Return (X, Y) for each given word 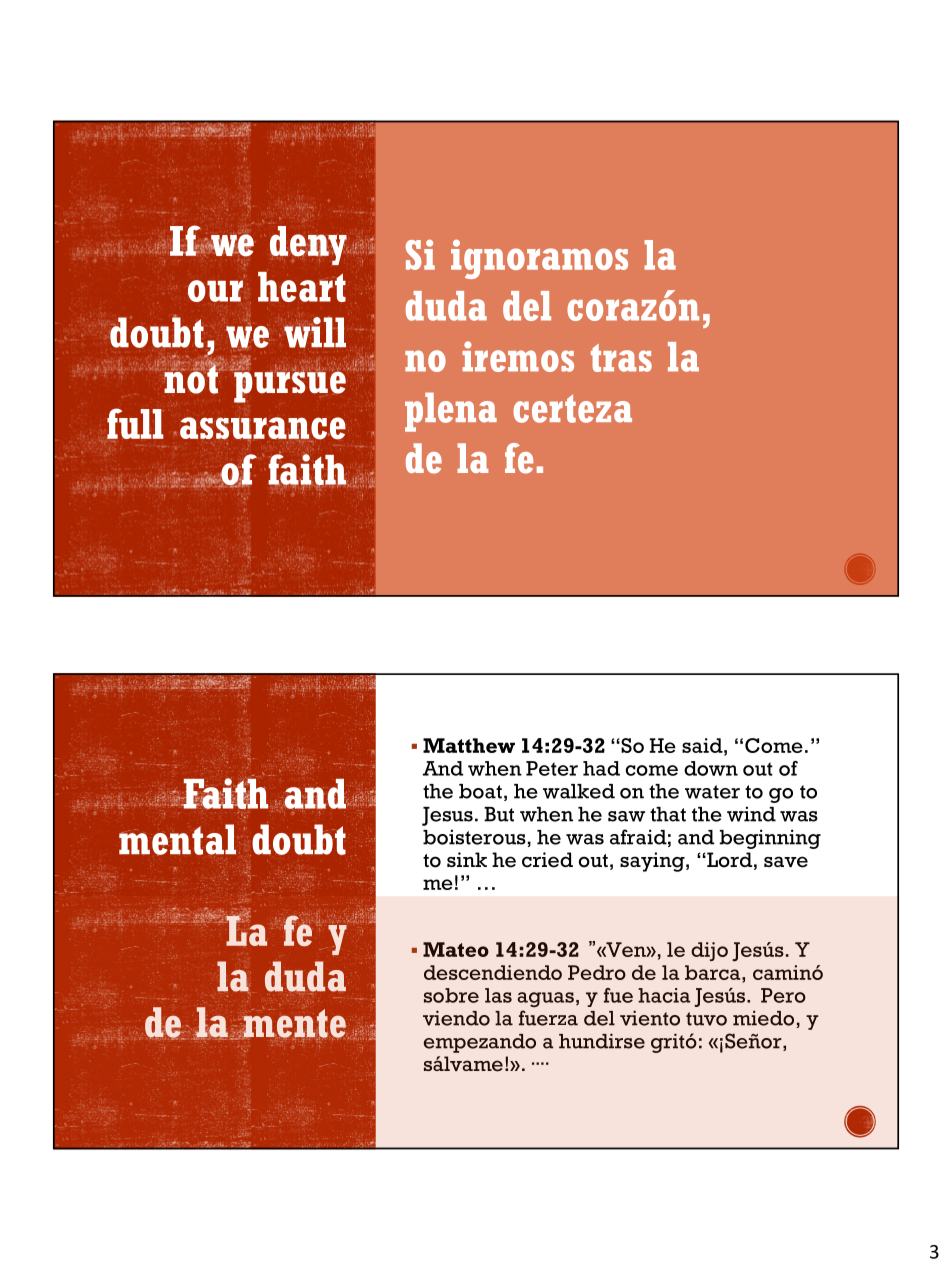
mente (294, 1023)
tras (621, 358)
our (215, 291)
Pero (783, 995)
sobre (451, 995)
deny (309, 245)
